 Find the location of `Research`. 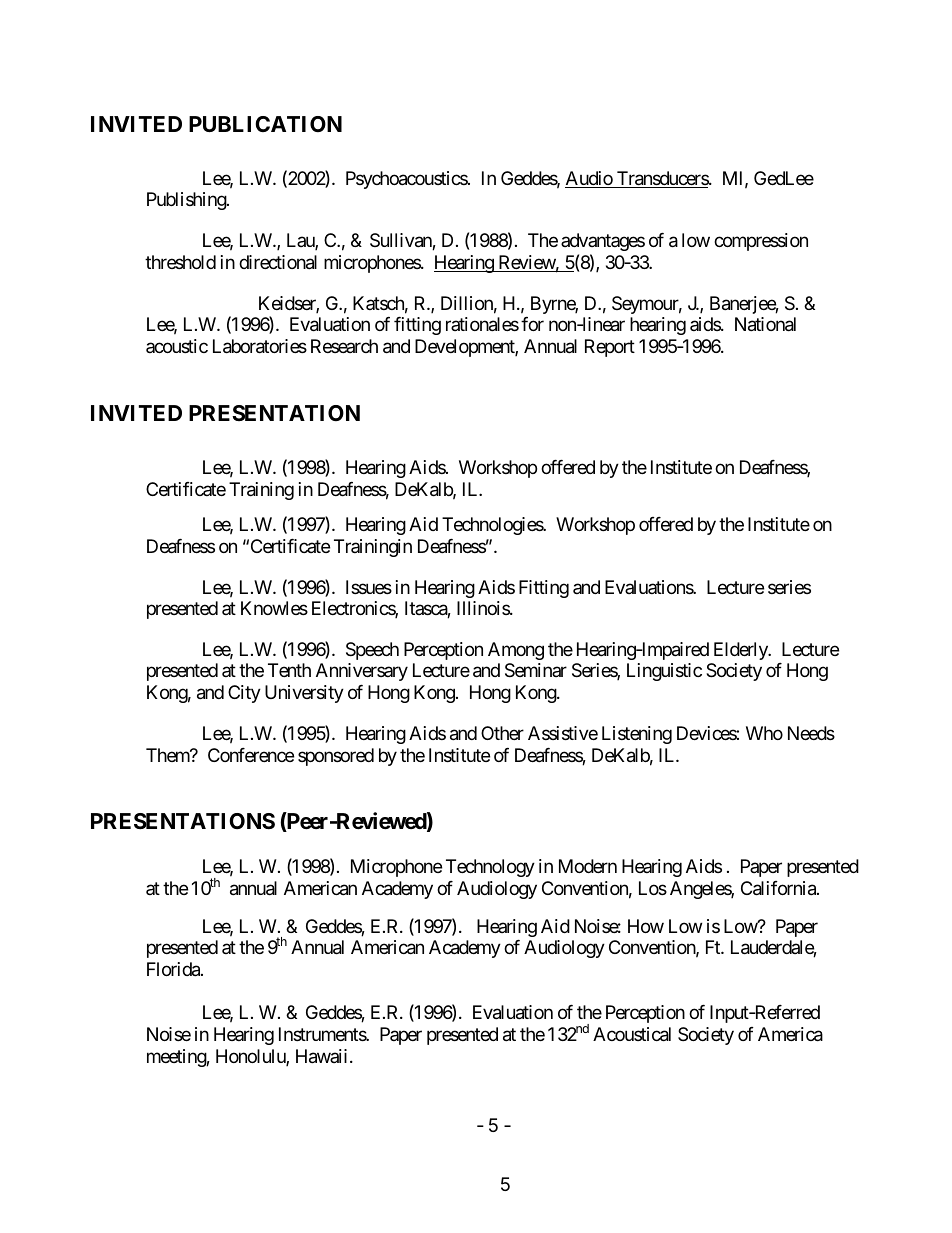

Research is located at coordinates (344, 346).
